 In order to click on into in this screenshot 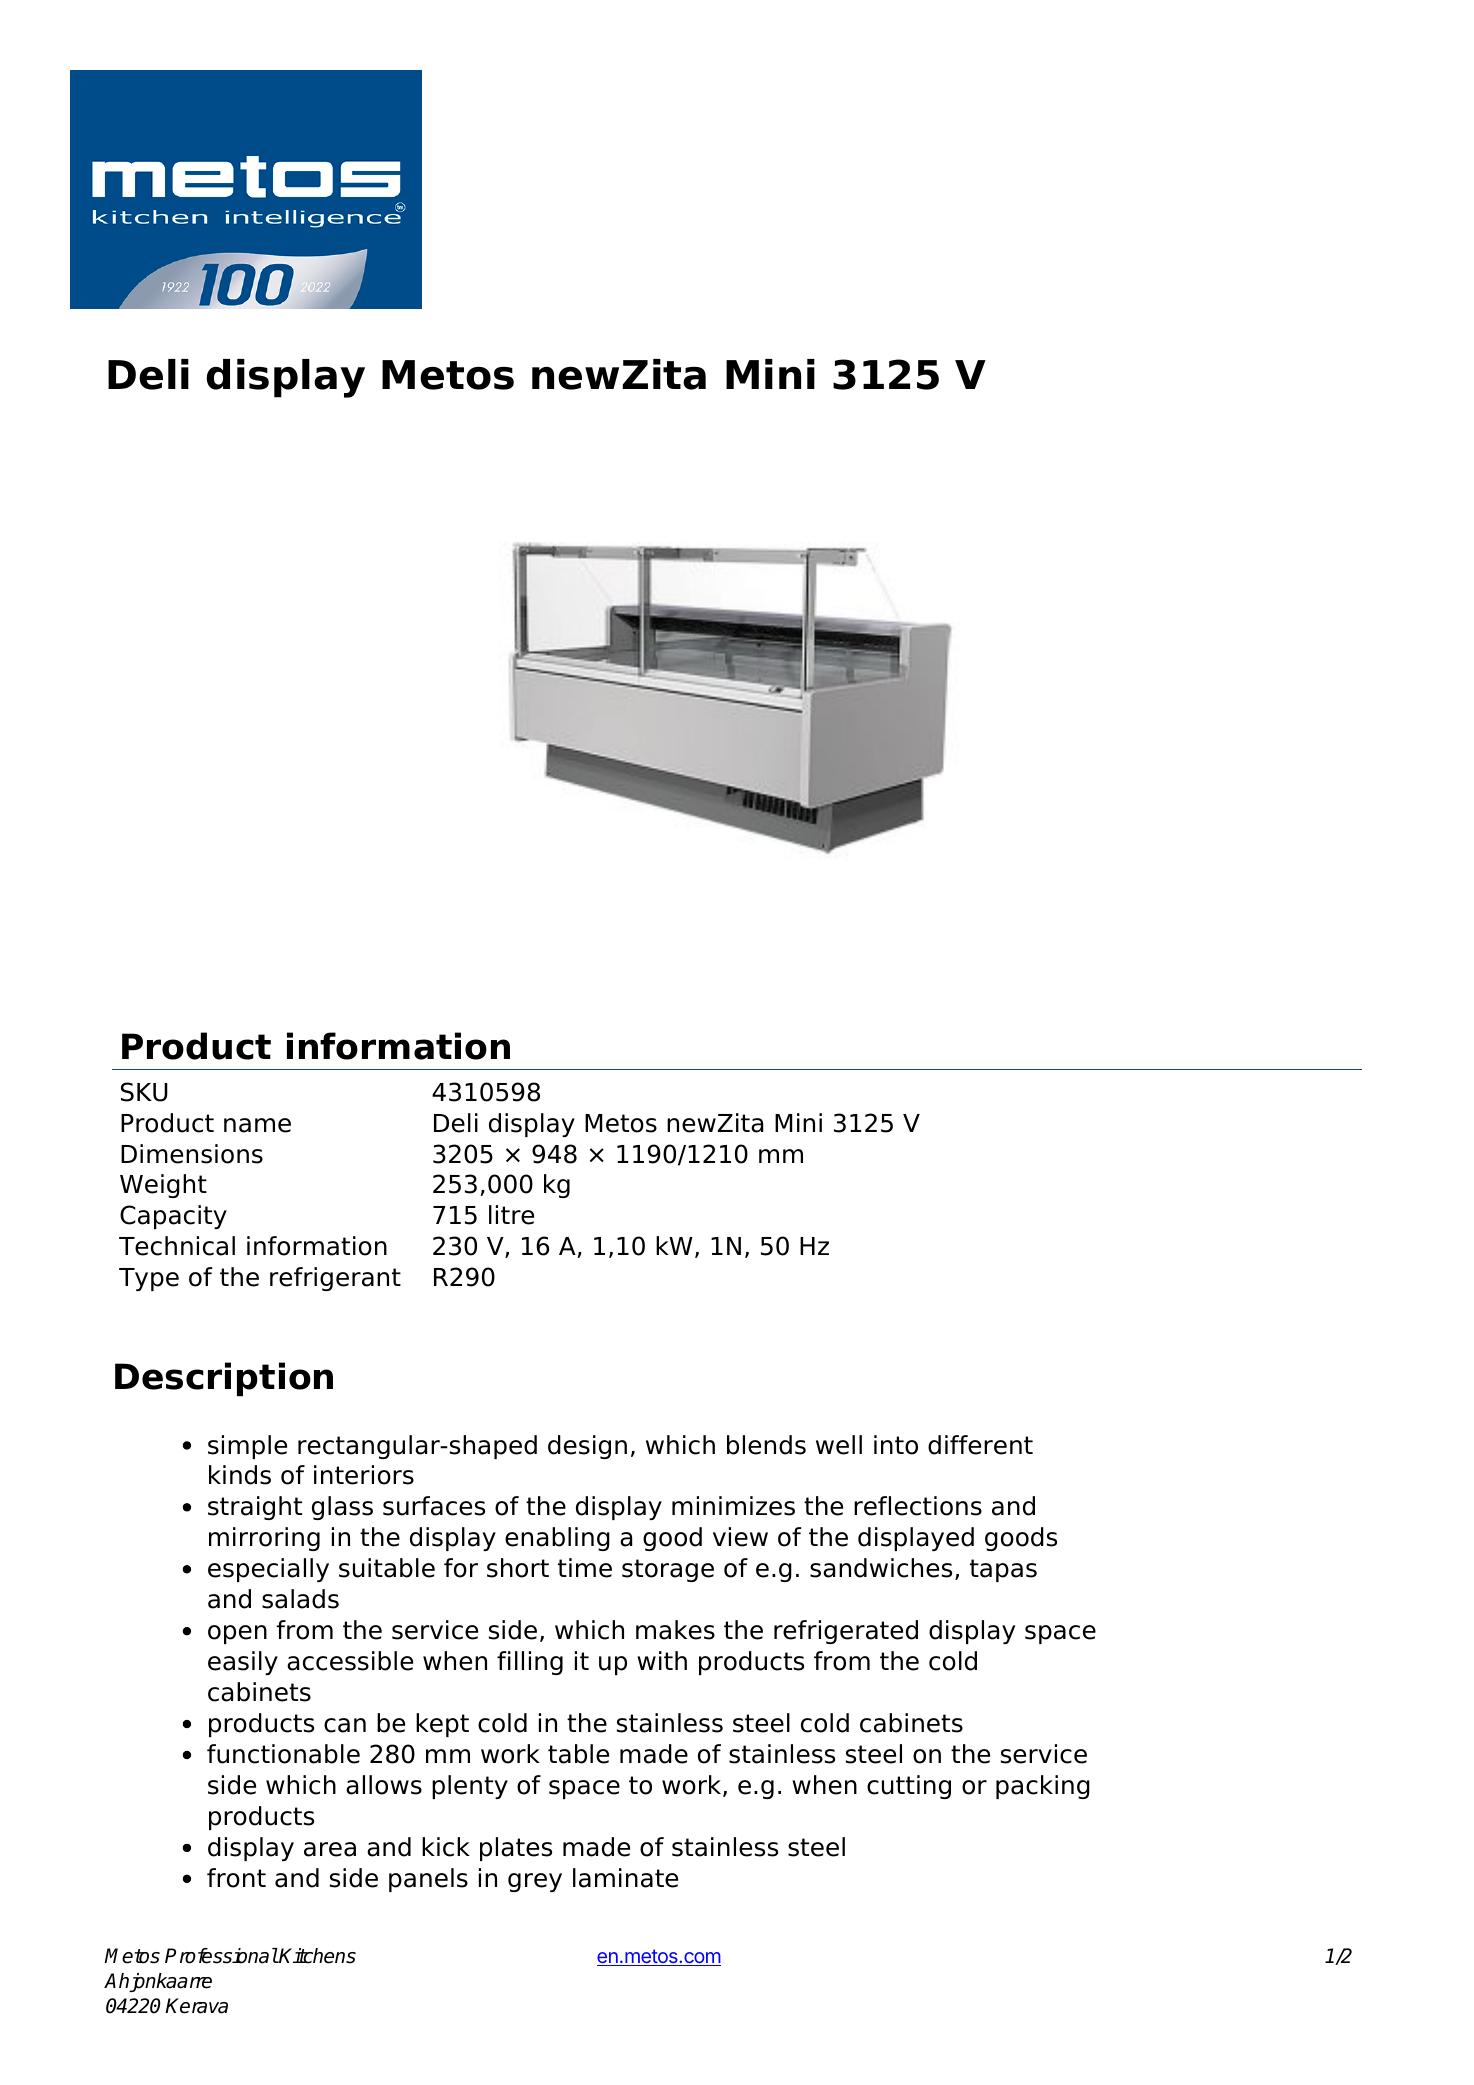, I will do `click(896, 1445)`.
